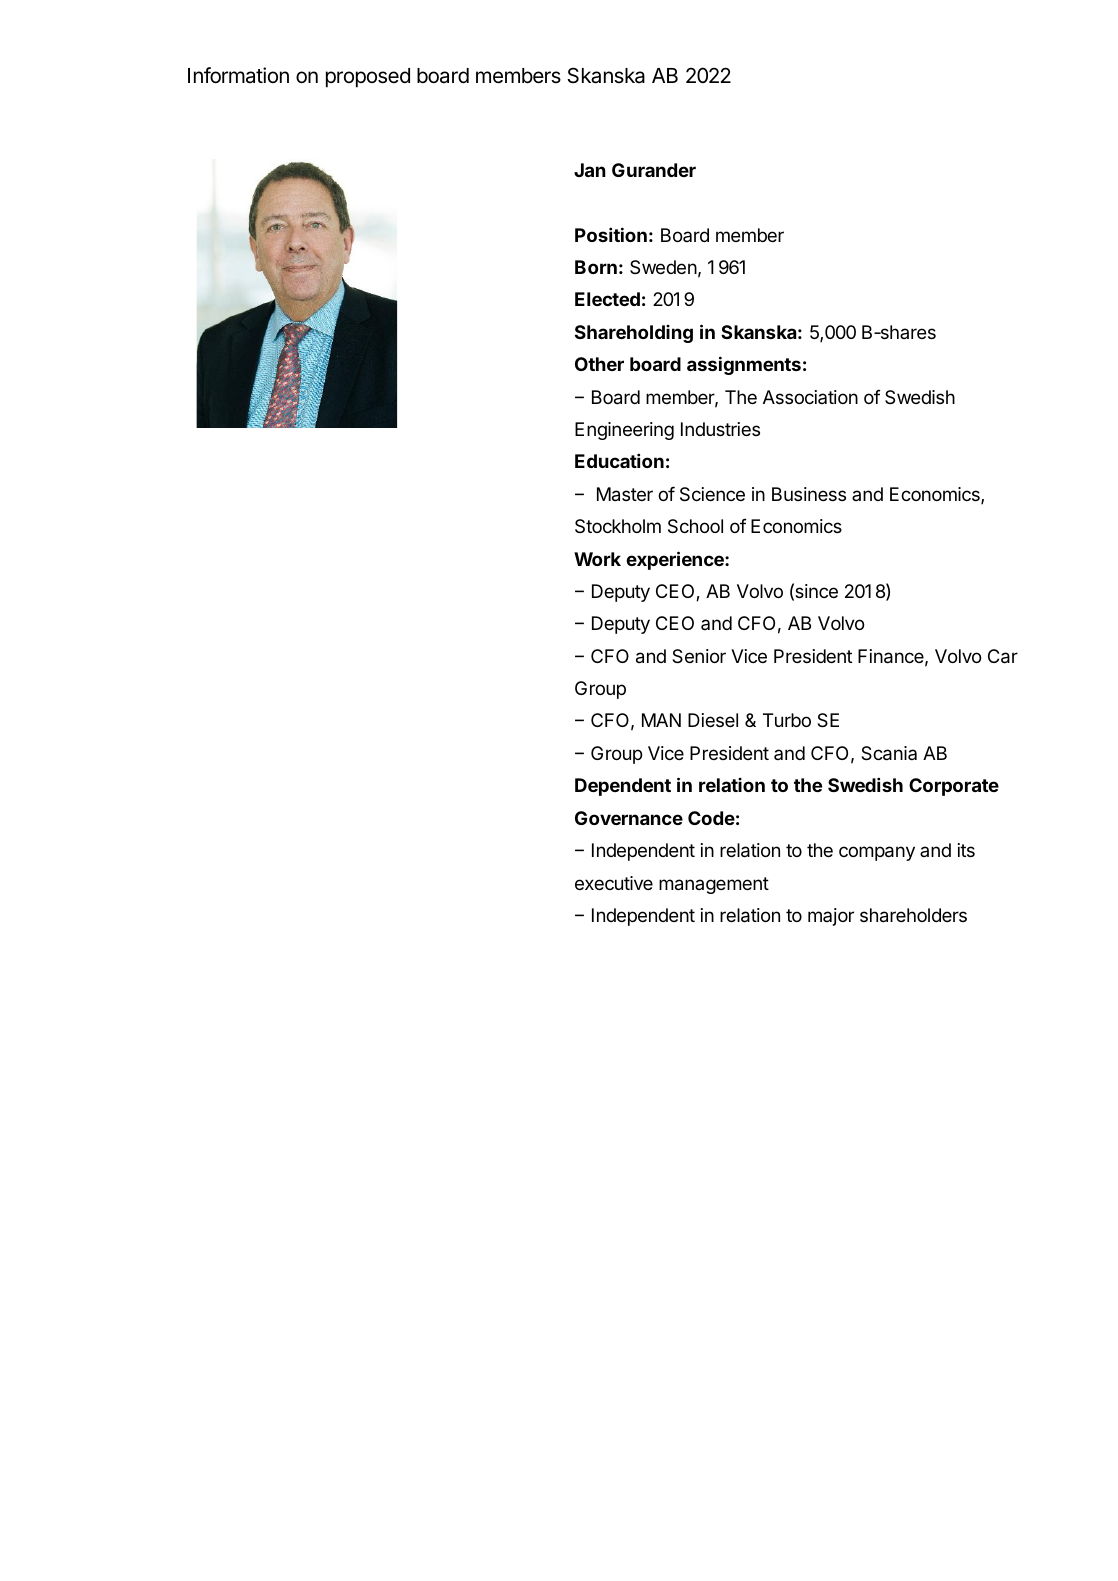  I want to click on Governance, so click(629, 818).
